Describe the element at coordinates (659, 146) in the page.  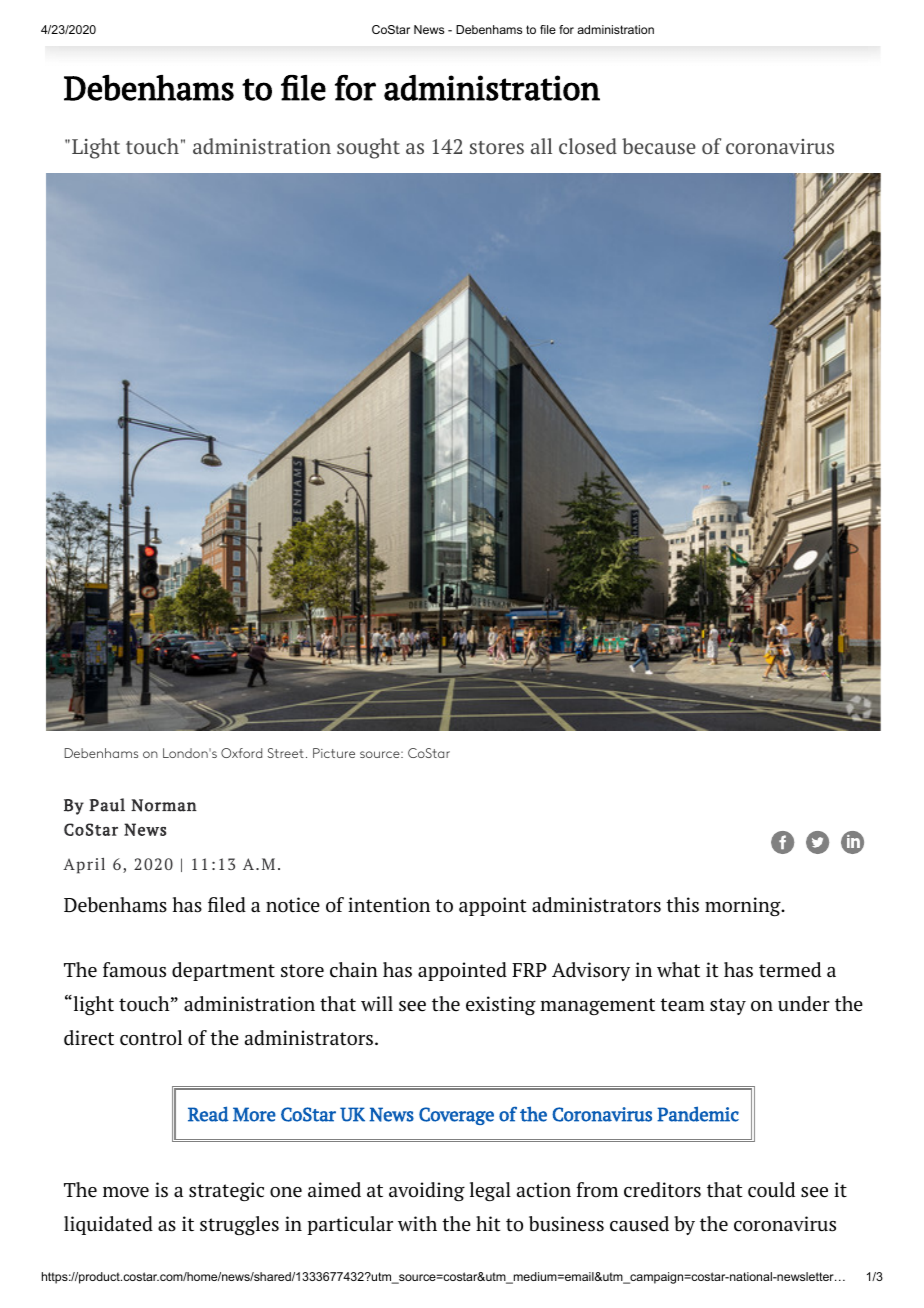
I see `because` at that location.
